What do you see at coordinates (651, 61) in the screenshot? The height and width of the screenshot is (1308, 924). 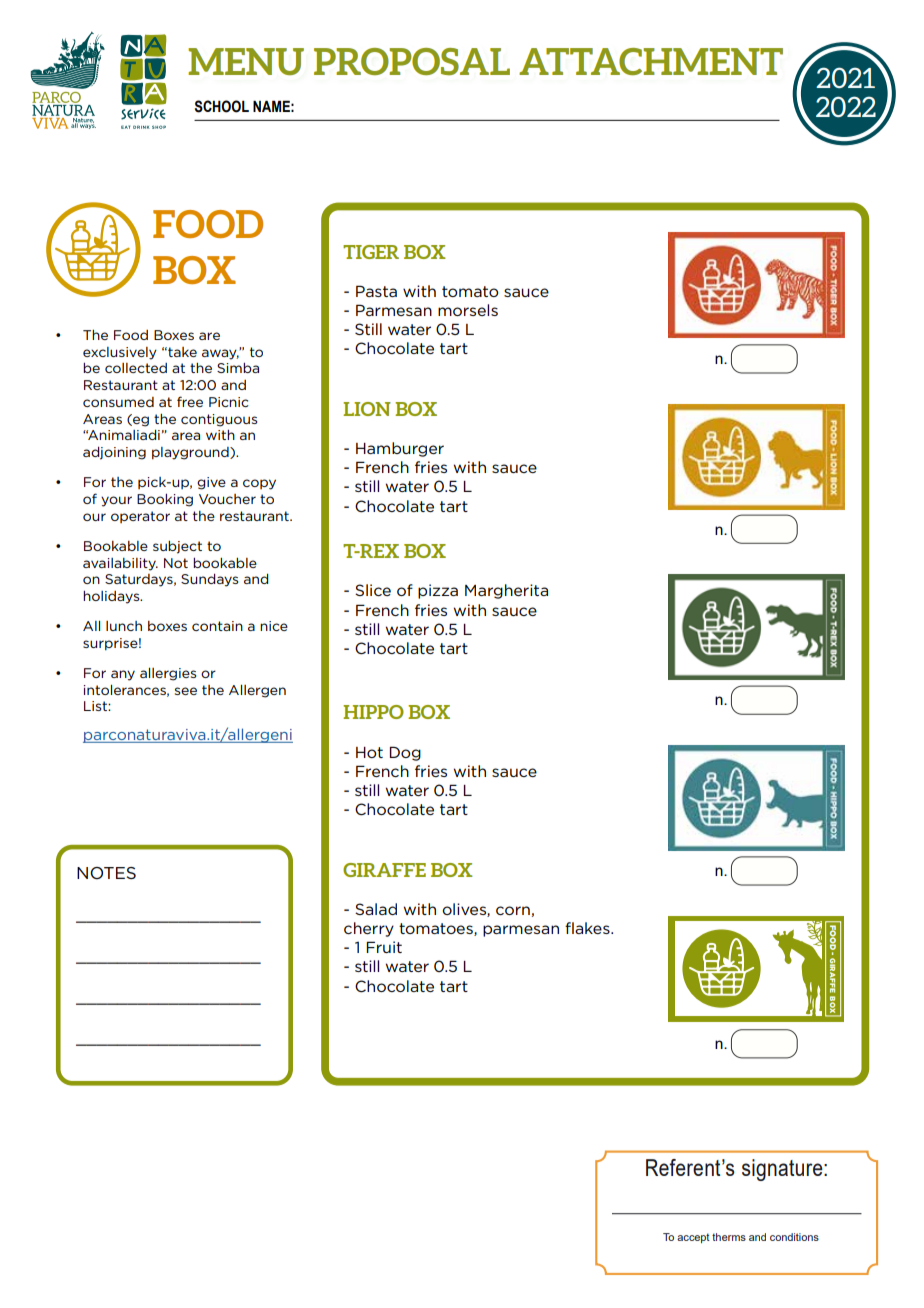 I see `ATTACHMENT` at bounding box center [651, 61].
